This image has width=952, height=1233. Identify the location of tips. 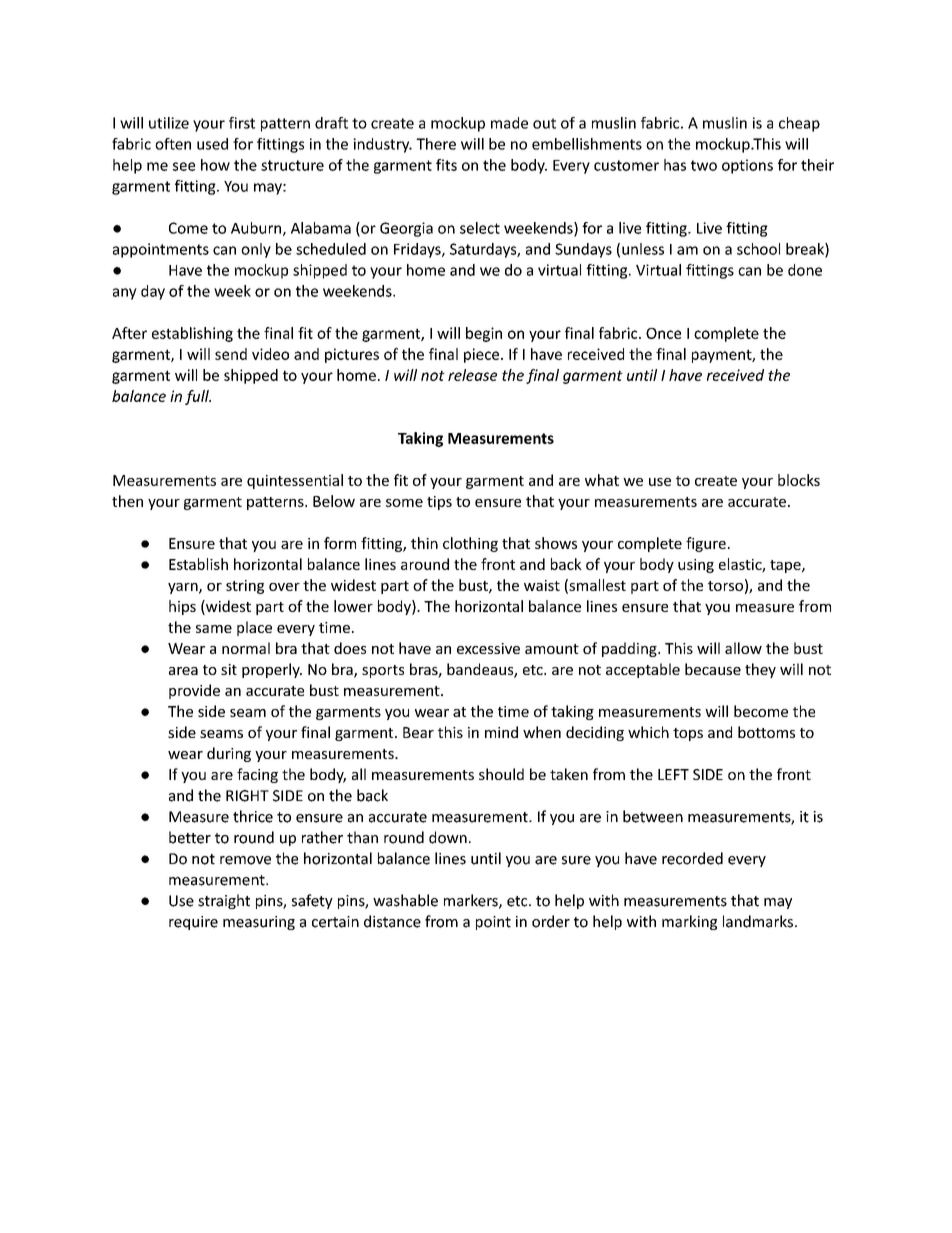
(439, 503).
